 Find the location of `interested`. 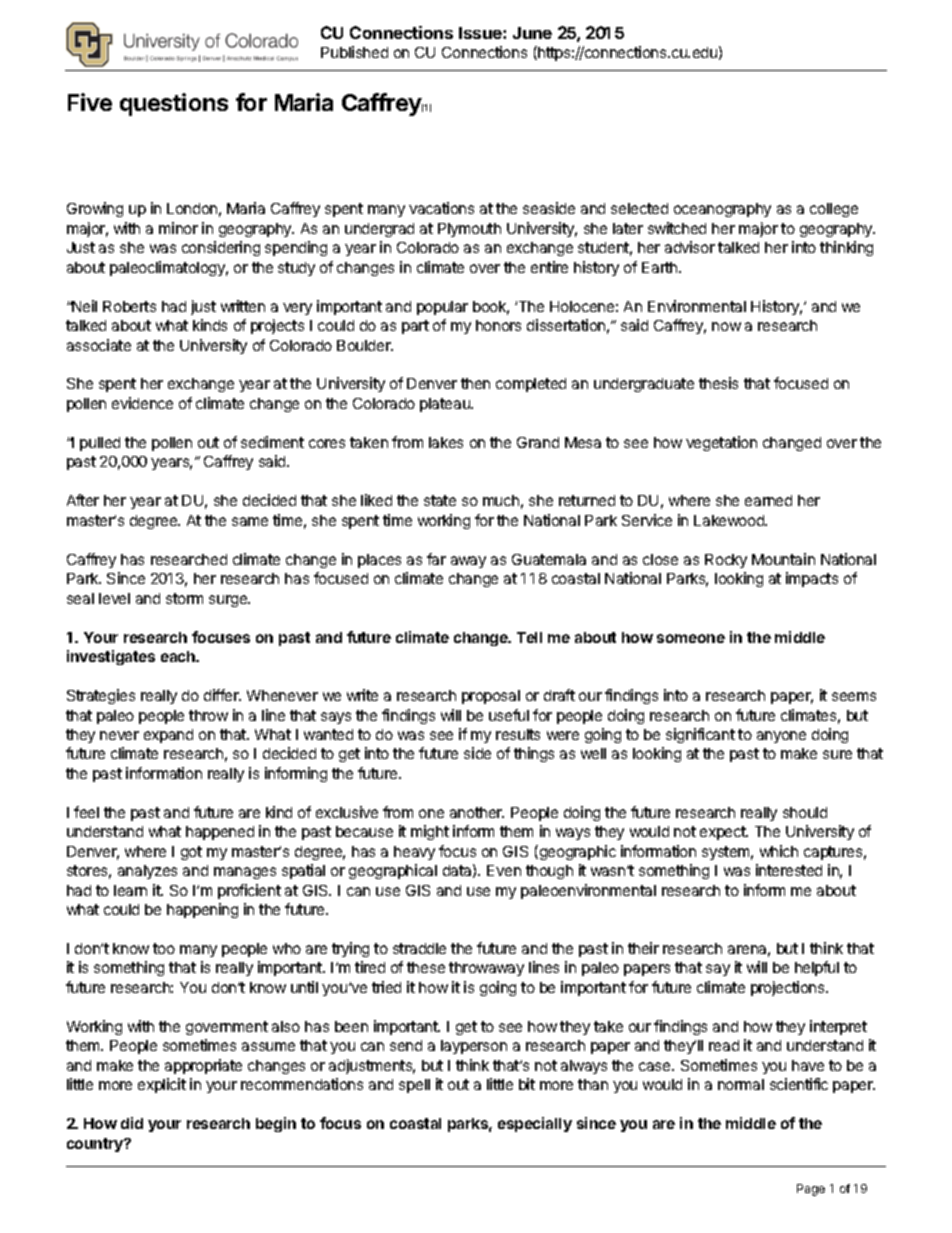

interested is located at coordinates (789, 870).
